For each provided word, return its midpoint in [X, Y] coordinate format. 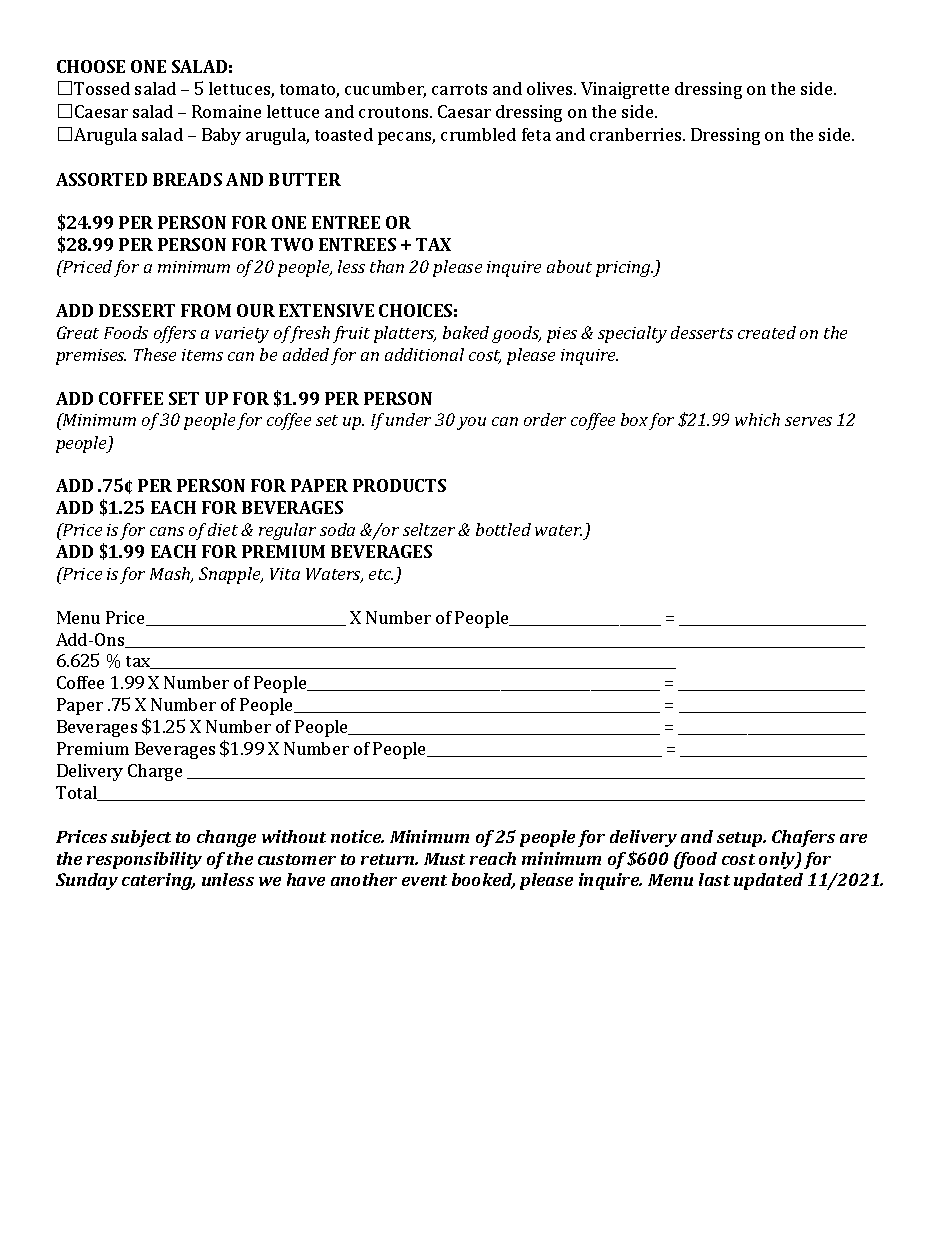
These [155, 354]
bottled [503, 529]
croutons [395, 112]
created [767, 332]
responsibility [144, 860]
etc [381, 574]
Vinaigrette [625, 90]
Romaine [226, 111]
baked [466, 332]
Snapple [231, 575]
